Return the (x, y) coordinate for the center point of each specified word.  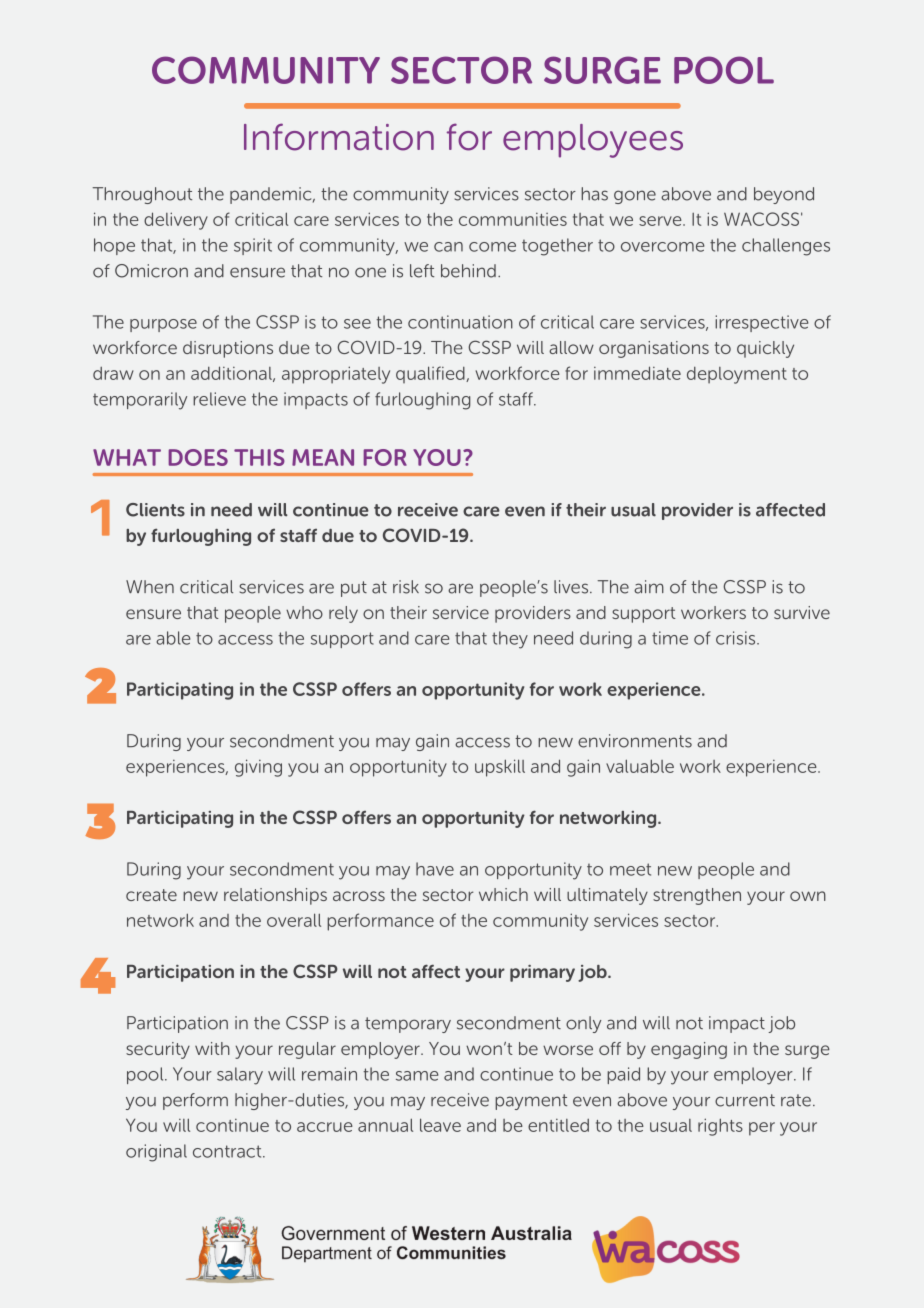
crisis (737, 638)
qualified (431, 374)
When (150, 587)
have (435, 869)
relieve (219, 399)
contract (228, 1151)
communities (513, 219)
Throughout (142, 195)
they (510, 640)
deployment (737, 375)
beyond (784, 195)
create (151, 895)
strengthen (697, 896)
